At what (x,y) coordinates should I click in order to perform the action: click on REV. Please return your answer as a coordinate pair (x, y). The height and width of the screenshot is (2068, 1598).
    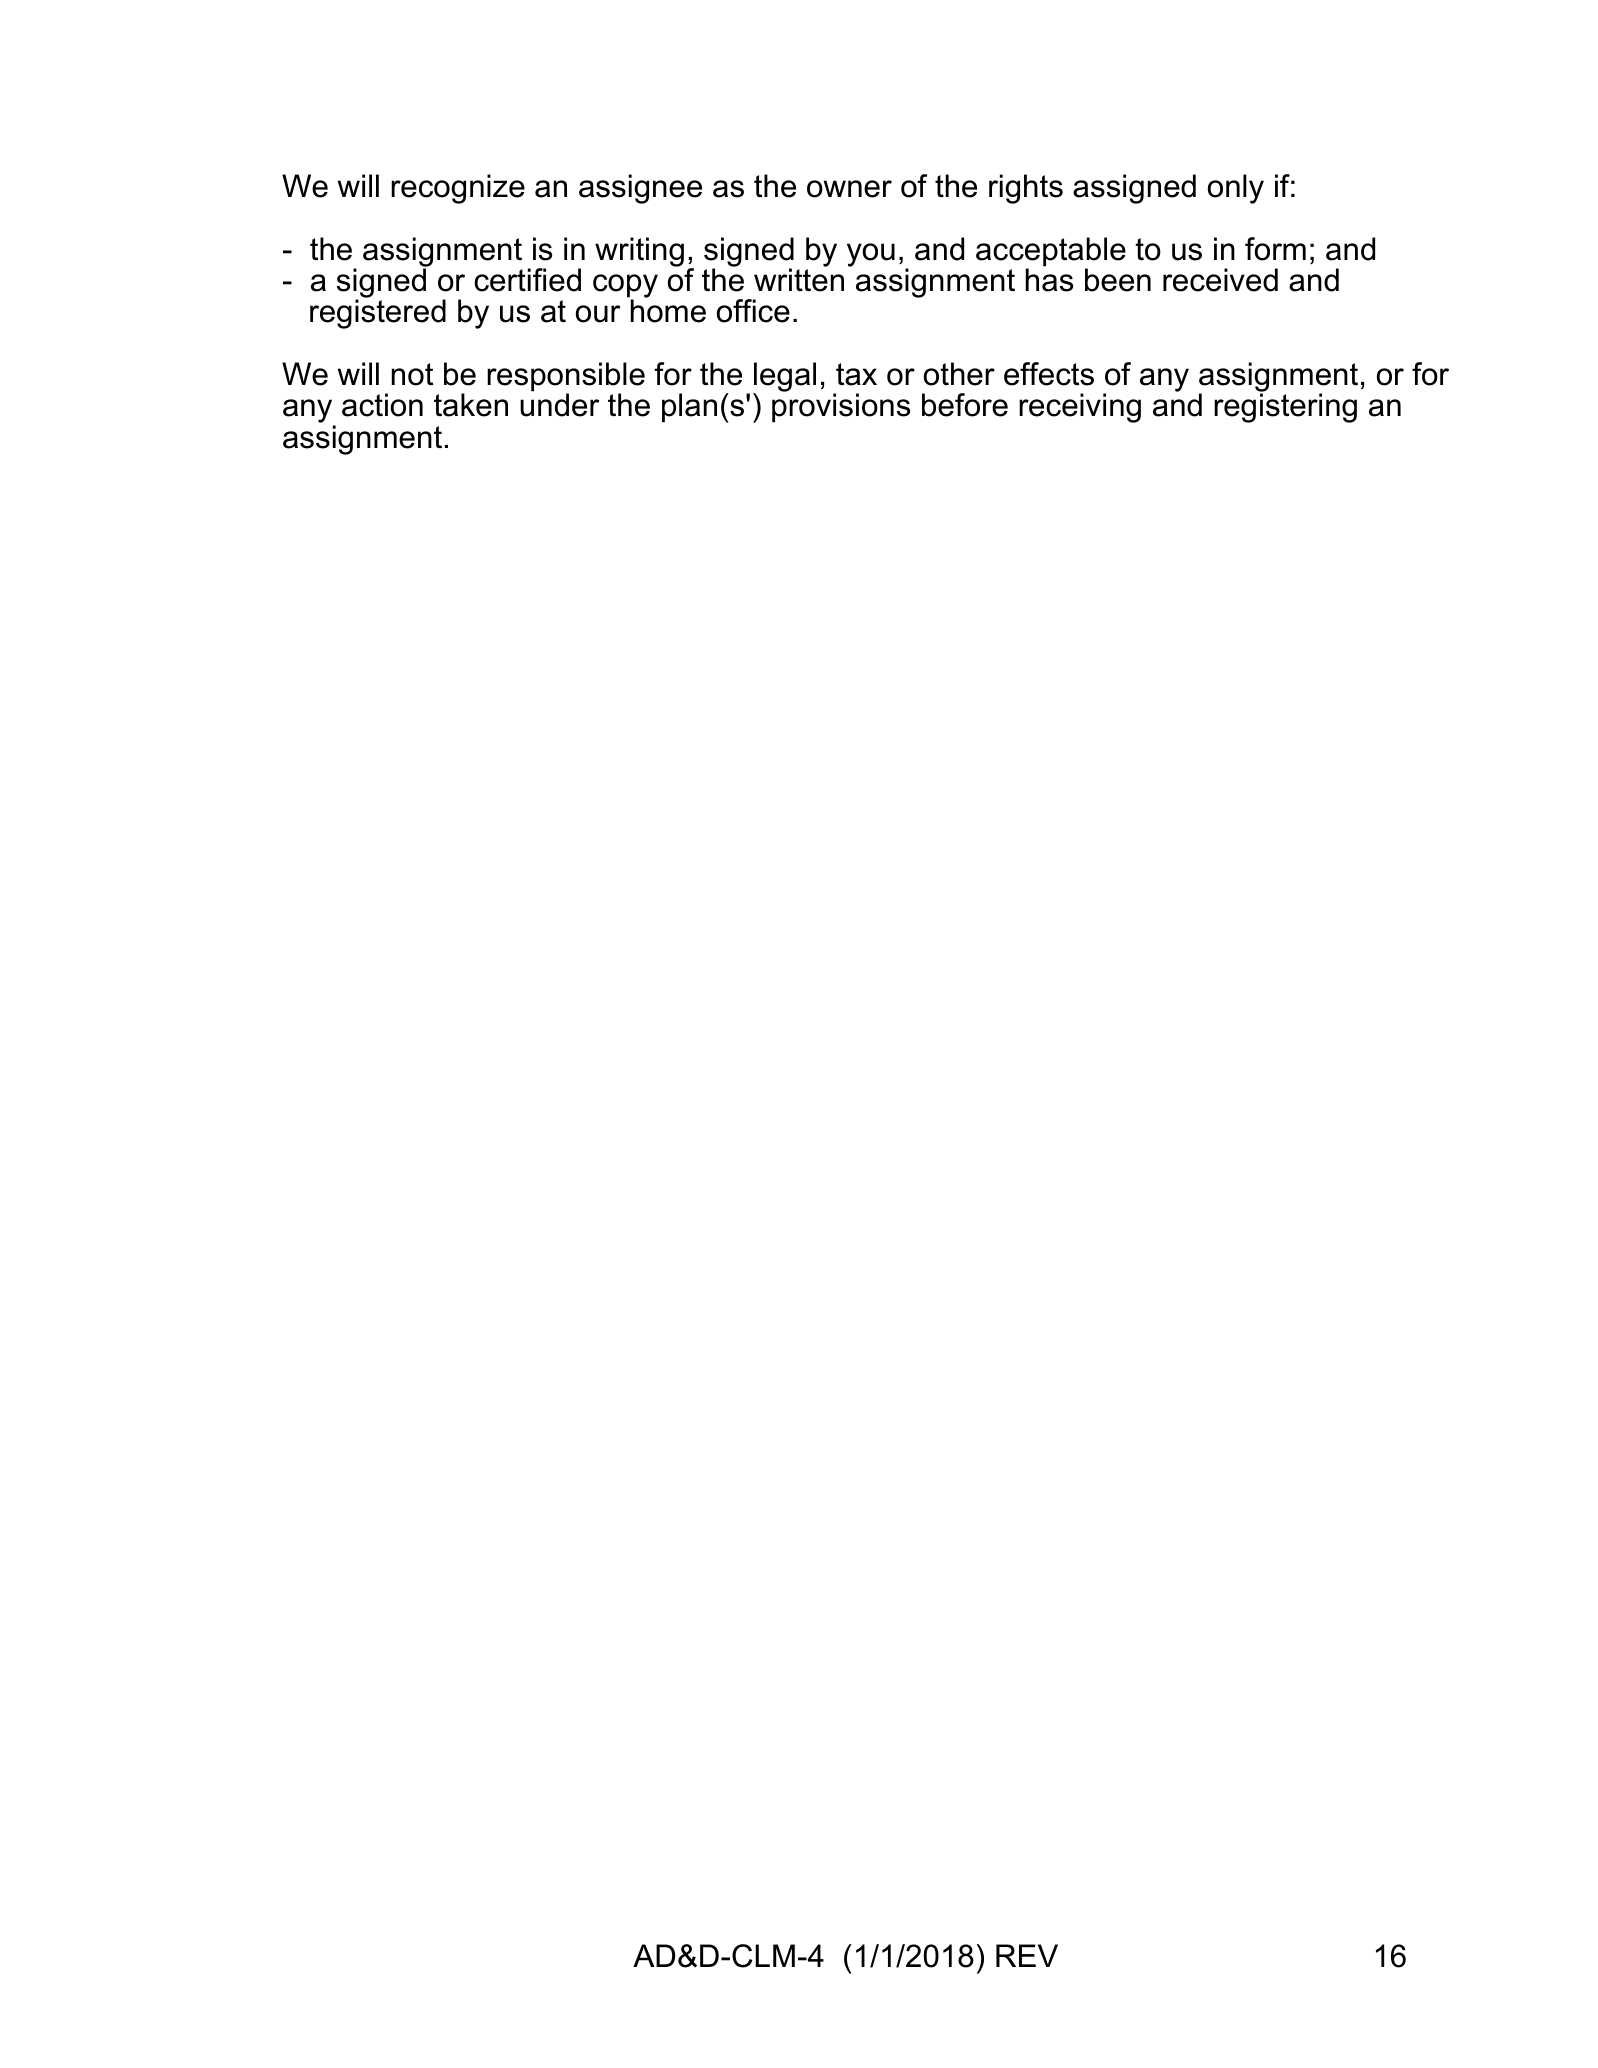
    Looking at the image, I should click on (1027, 1955).
